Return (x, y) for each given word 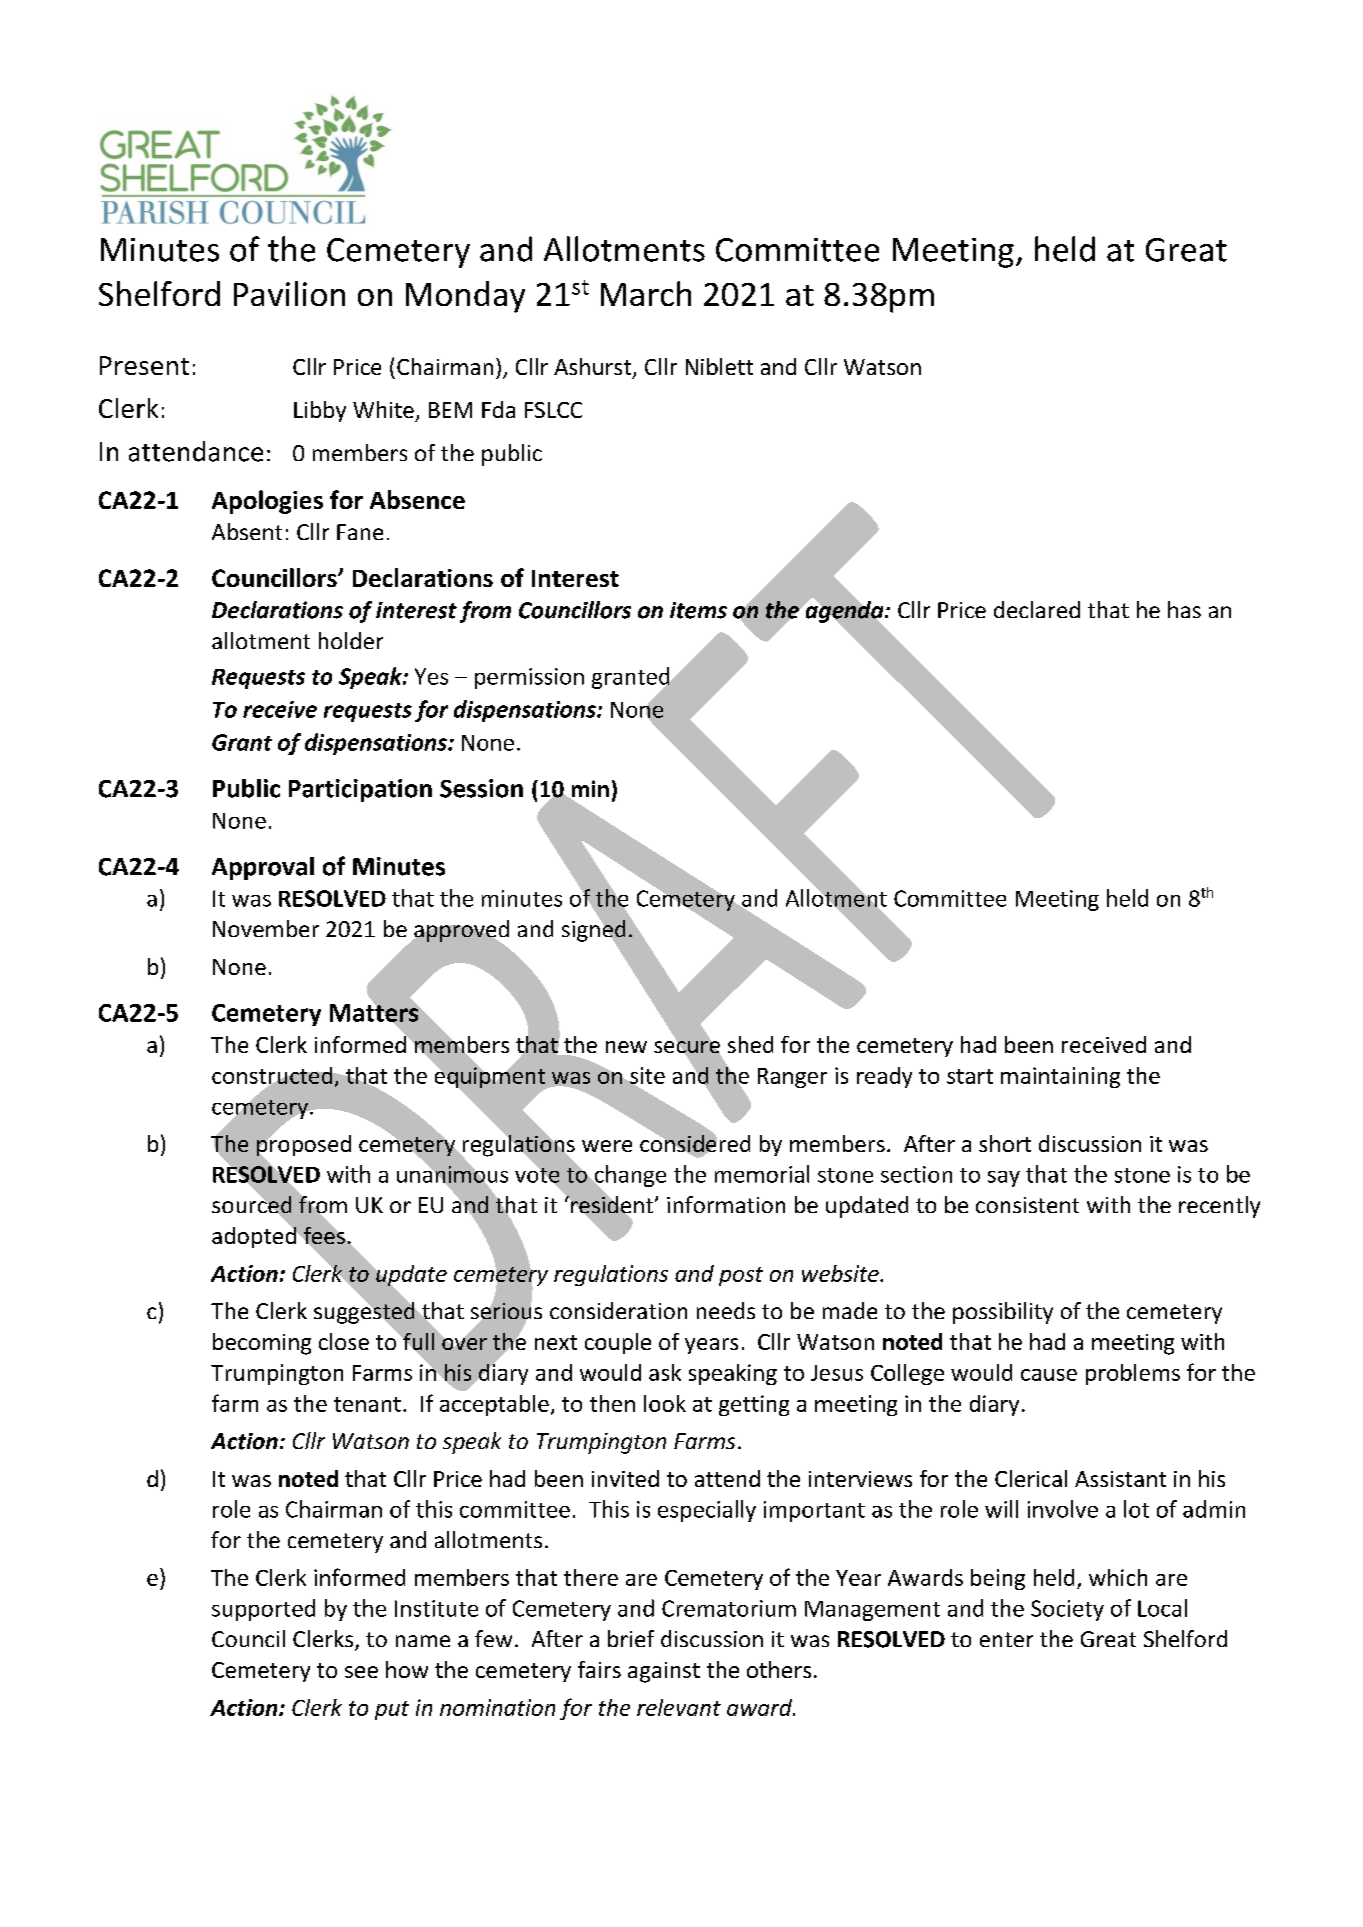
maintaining (1060, 1077)
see (361, 1672)
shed (750, 1044)
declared (1037, 609)
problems (1133, 1374)
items (698, 610)
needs (726, 1310)
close (344, 1341)
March (646, 293)
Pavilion (289, 293)
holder (351, 640)
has (1184, 609)
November (266, 928)
